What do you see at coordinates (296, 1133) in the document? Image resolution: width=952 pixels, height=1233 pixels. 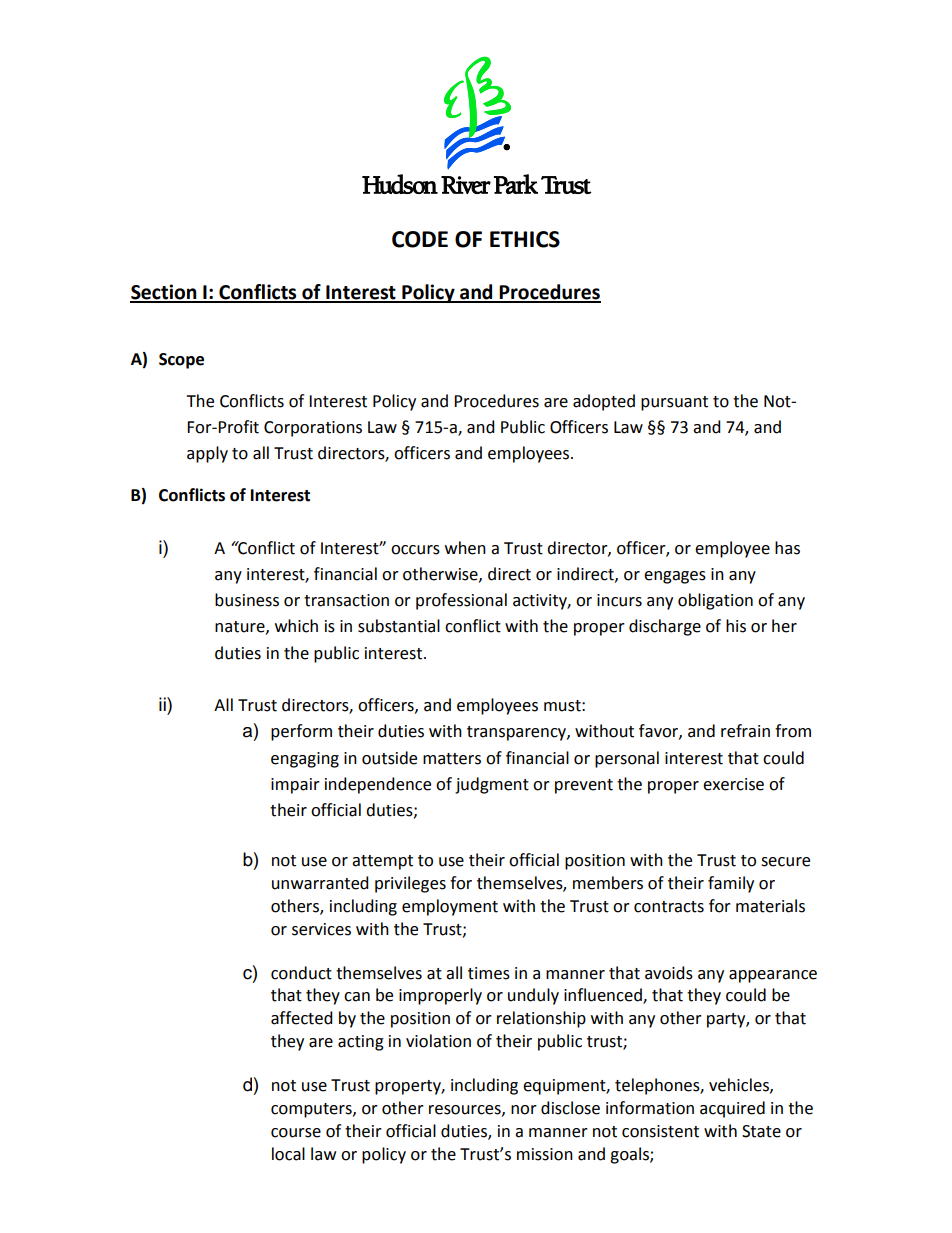 I see `course` at bounding box center [296, 1133].
